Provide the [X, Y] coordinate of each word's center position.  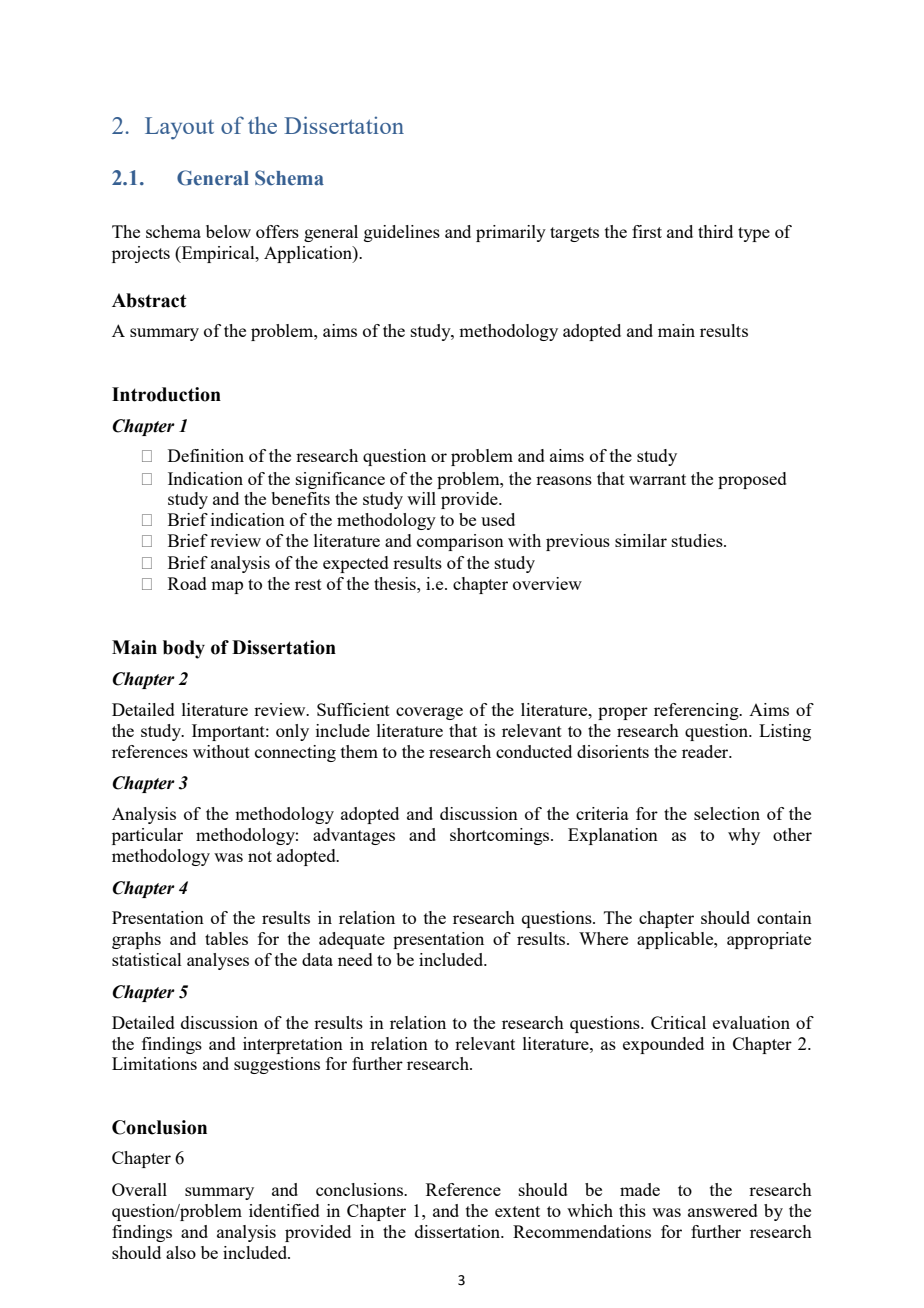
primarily [511, 233]
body [184, 649]
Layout [179, 128]
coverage [429, 713]
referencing [697, 711]
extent [517, 1211]
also [181, 1252]
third [715, 231]
